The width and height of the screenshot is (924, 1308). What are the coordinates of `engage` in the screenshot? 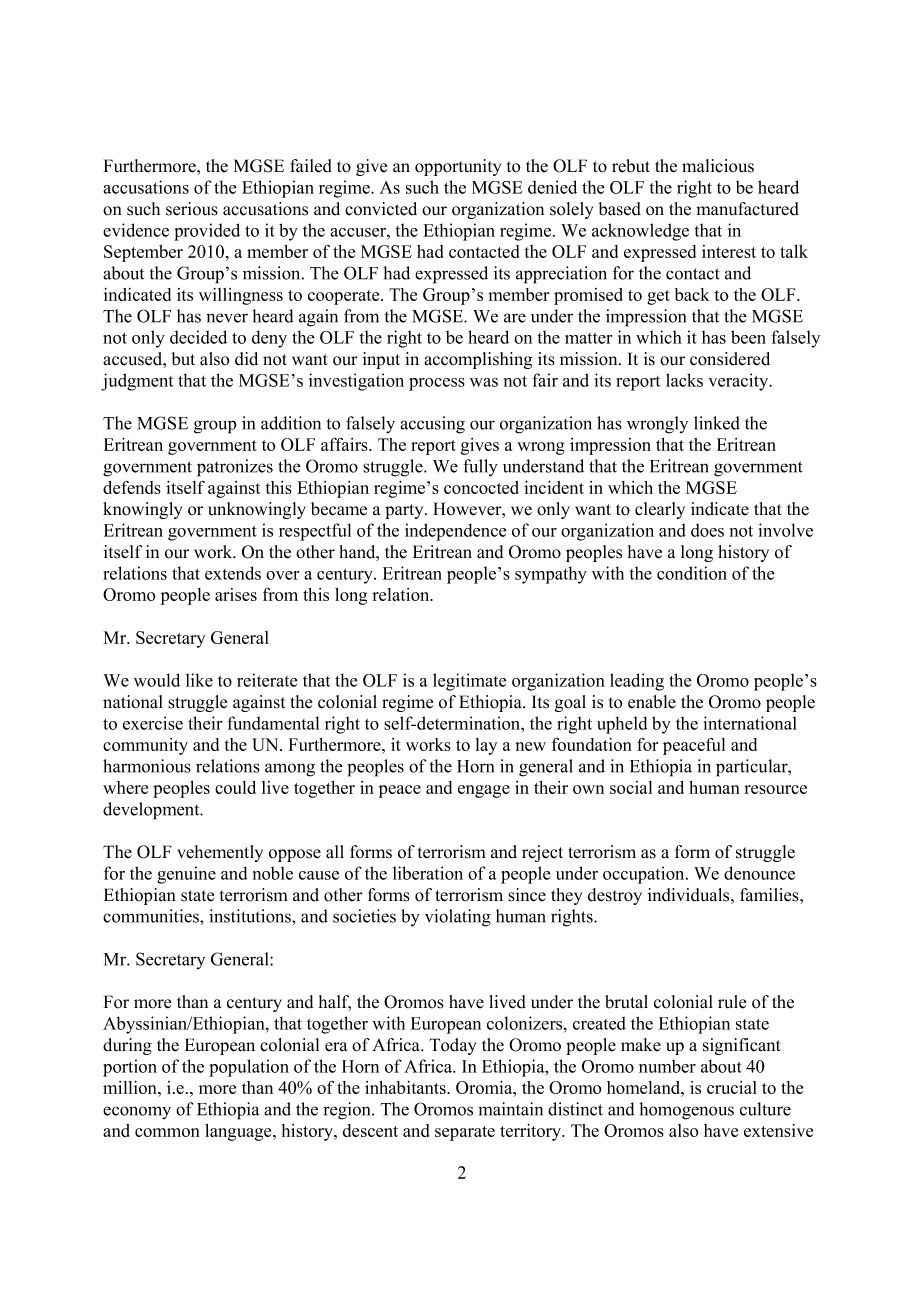 It's located at (484, 791).
